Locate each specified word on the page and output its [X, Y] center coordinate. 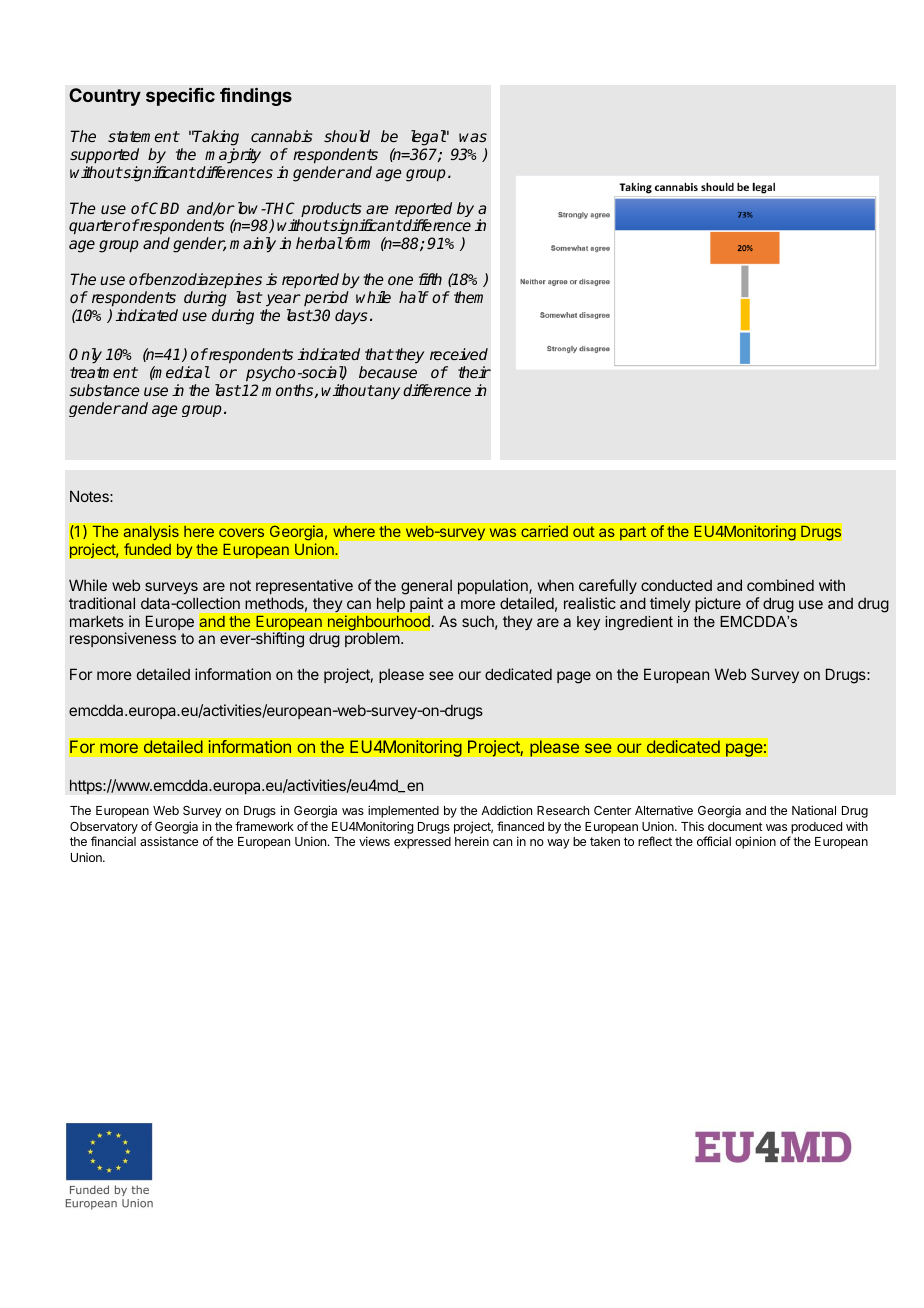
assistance [169, 841]
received [459, 354]
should [347, 136]
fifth [430, 279]
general [426, 587]
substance [104, 390]
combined [780, 585]
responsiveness [123, 639]
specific [180, 97]
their [474, 372]
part [633, 533]
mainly [253, 245]
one [400, 280]
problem [373, 640]
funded [147, 549]
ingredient [639, 623]
